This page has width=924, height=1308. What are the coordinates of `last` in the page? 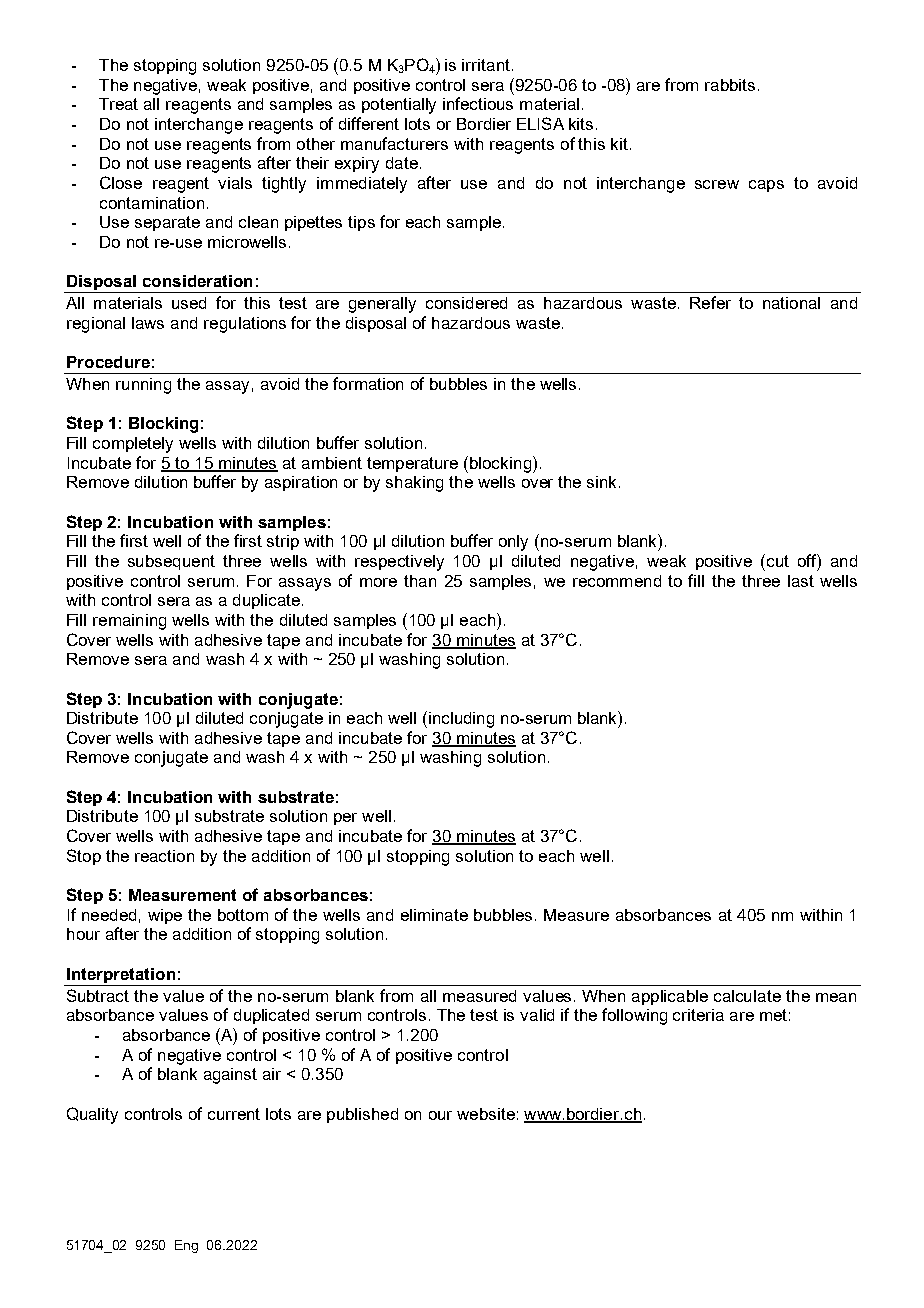 It's located at (801, 581).
